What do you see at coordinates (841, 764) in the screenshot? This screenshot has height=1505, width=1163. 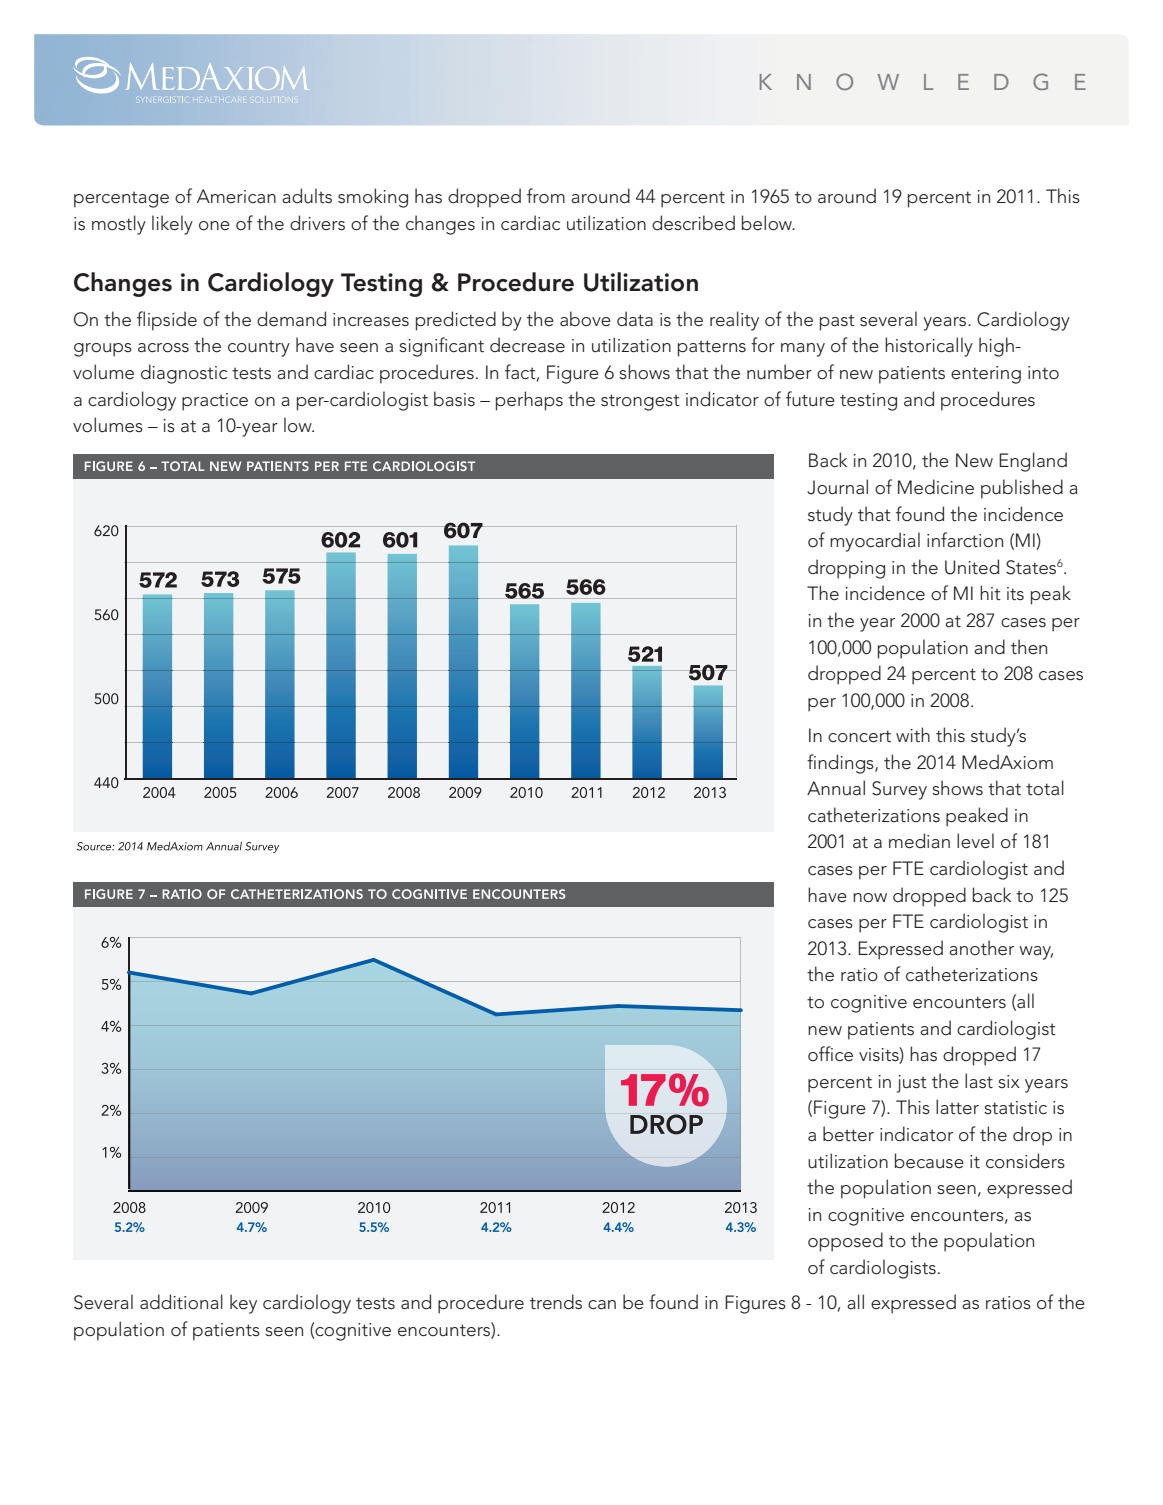 I see `findings` at bounding box center [841, 764].
